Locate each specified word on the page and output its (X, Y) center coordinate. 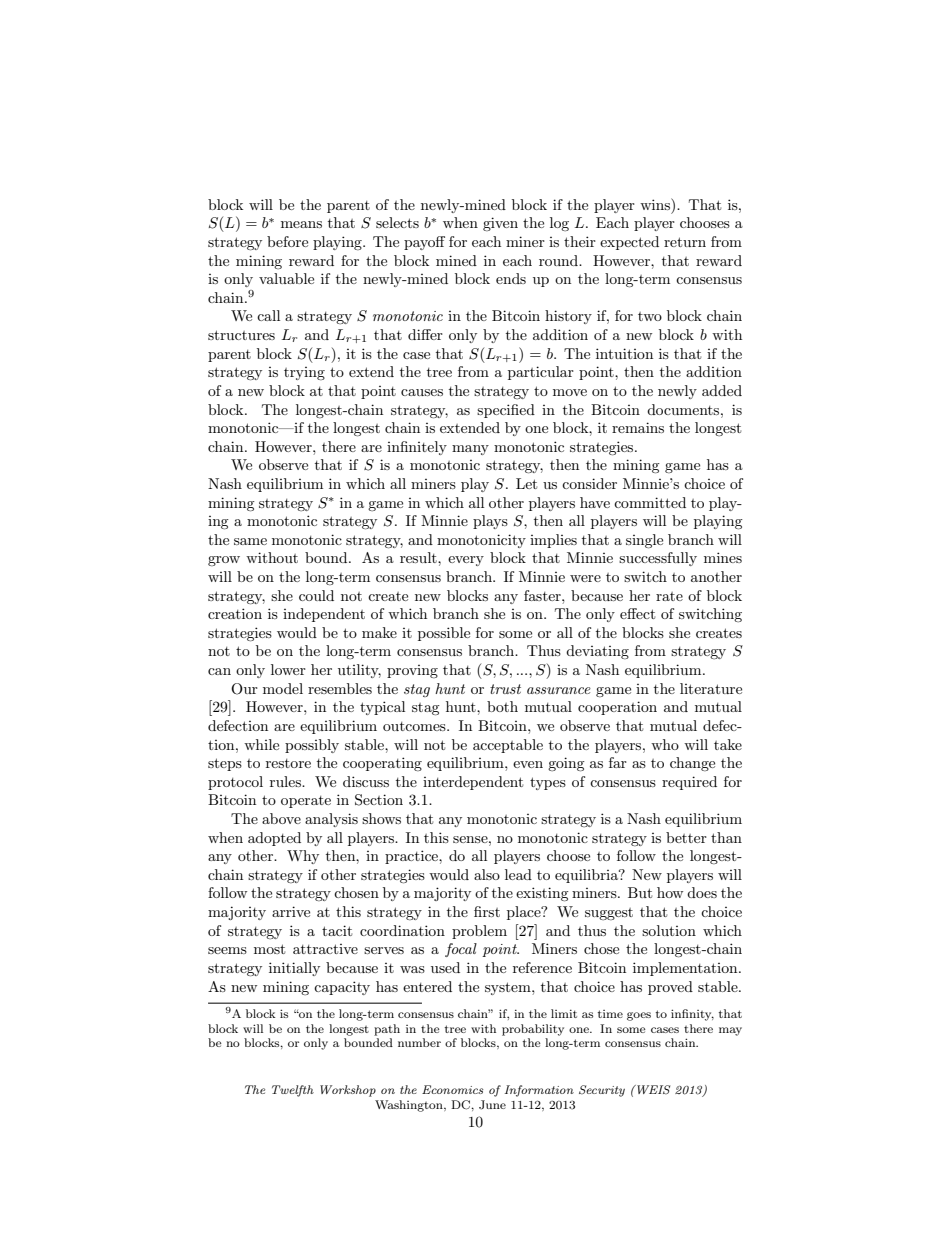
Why (303, 857)
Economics (452, 1089)
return (685, 242)
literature (711, 688)
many (470, 450)
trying (304, 373)
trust (505, 689)
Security (602, 1091)
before (287, 241)
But (640, 892)
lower (288, 669)
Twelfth (293, 1091)
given (500, 224)
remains (638, 427)
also (487, 874)
